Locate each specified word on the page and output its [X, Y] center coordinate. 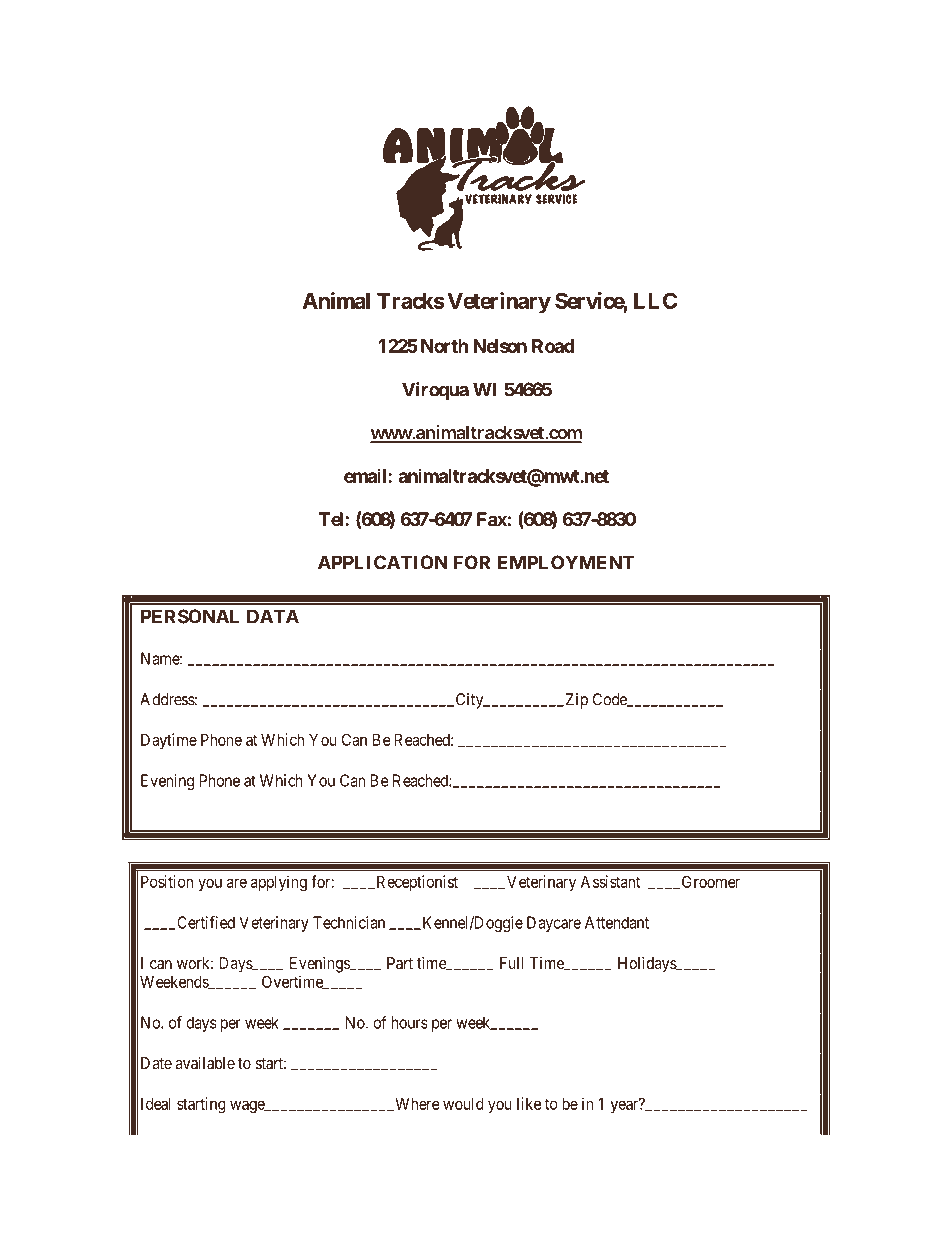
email [366, 475]
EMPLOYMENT [566, 562]
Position [167, 881]
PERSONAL [190, 616]
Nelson [500, 346]
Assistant [610, 881]
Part [400, 963]
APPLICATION [383, 562]
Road [553, 346]
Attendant [617, 922]
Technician [349, 922]
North [444, 346]
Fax [492, 519]
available [205, 1062]
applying [279, 883]
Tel [332, 519]
